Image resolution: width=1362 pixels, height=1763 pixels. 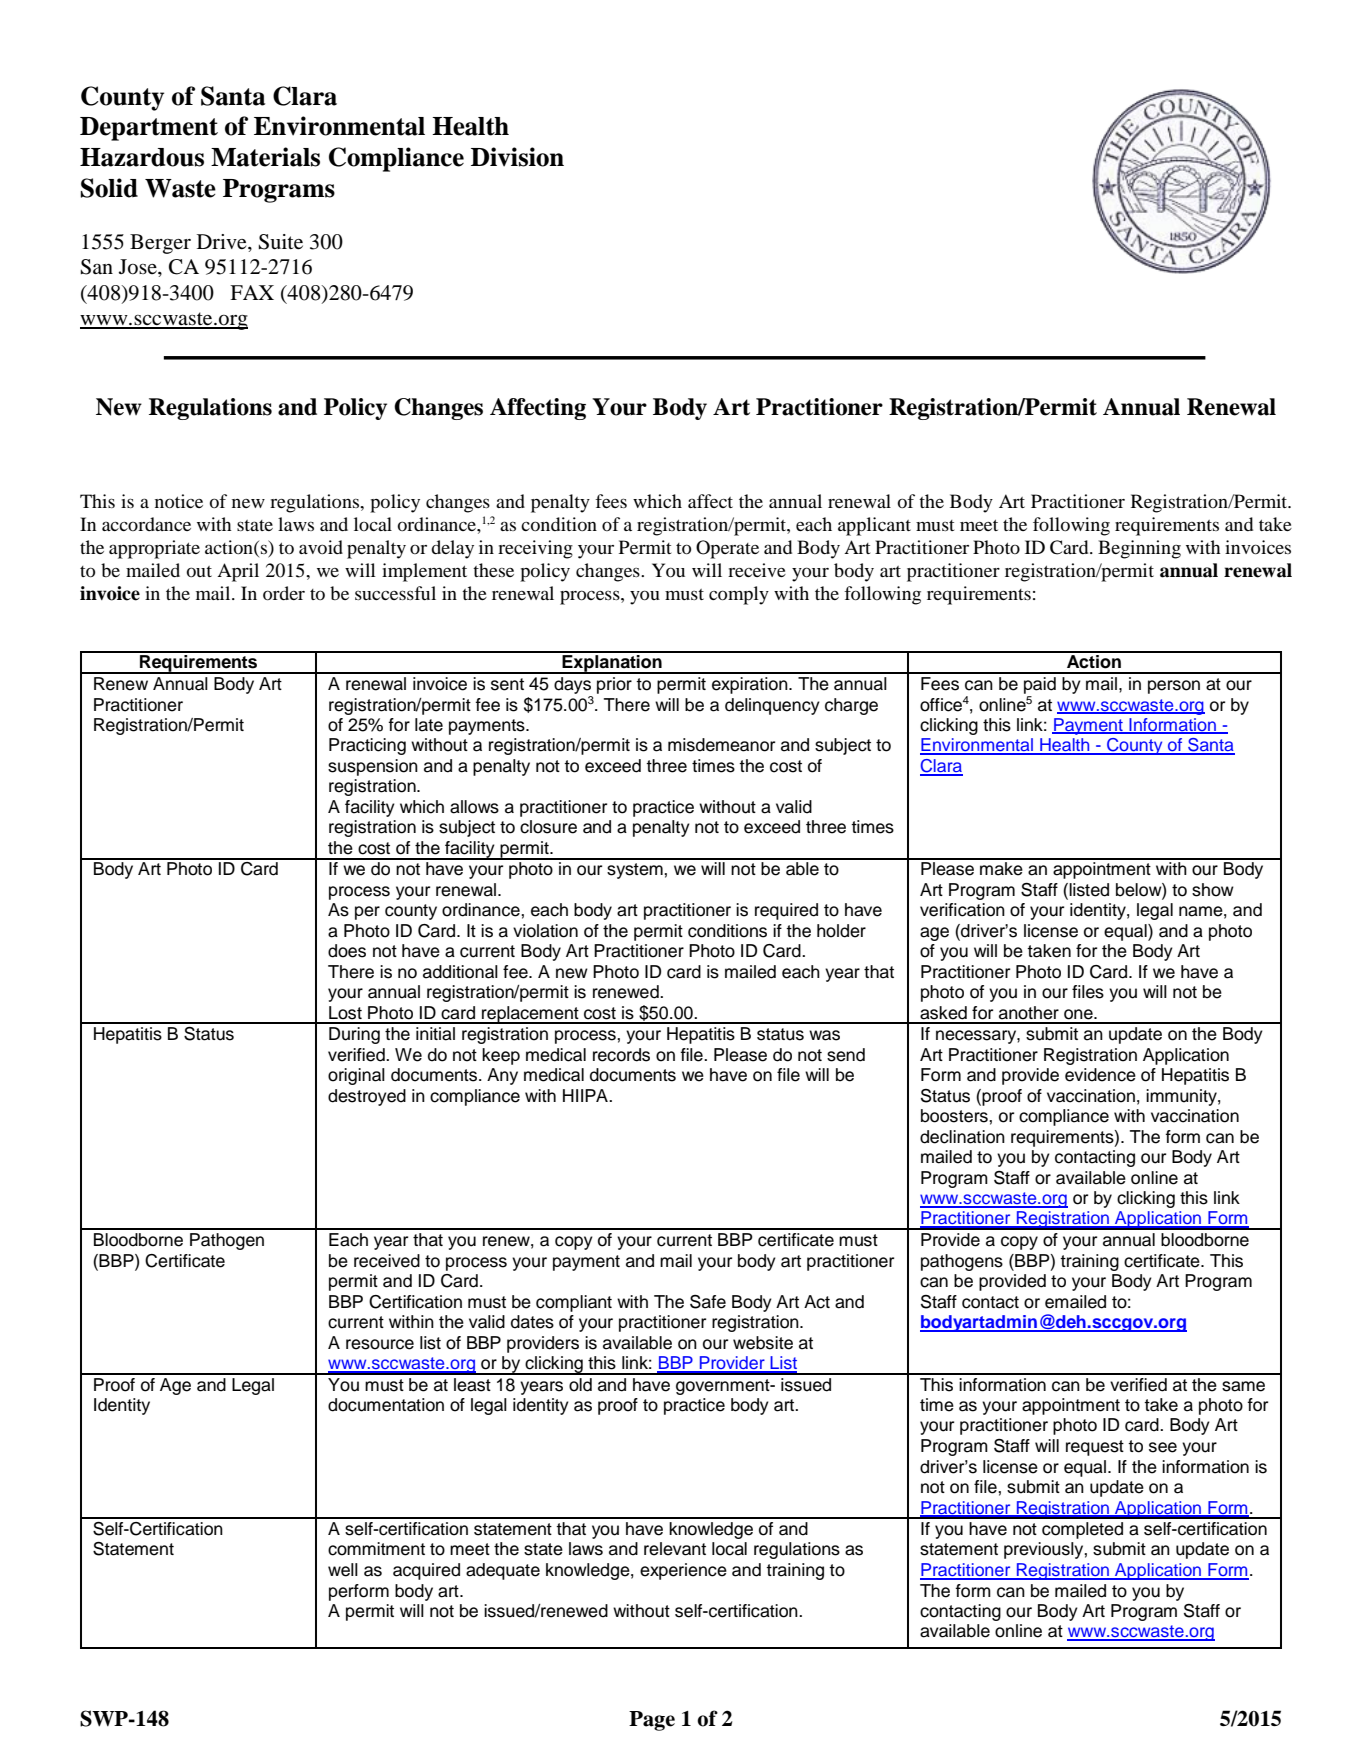 I want to click on Page, so click(x=652, y=1721).
